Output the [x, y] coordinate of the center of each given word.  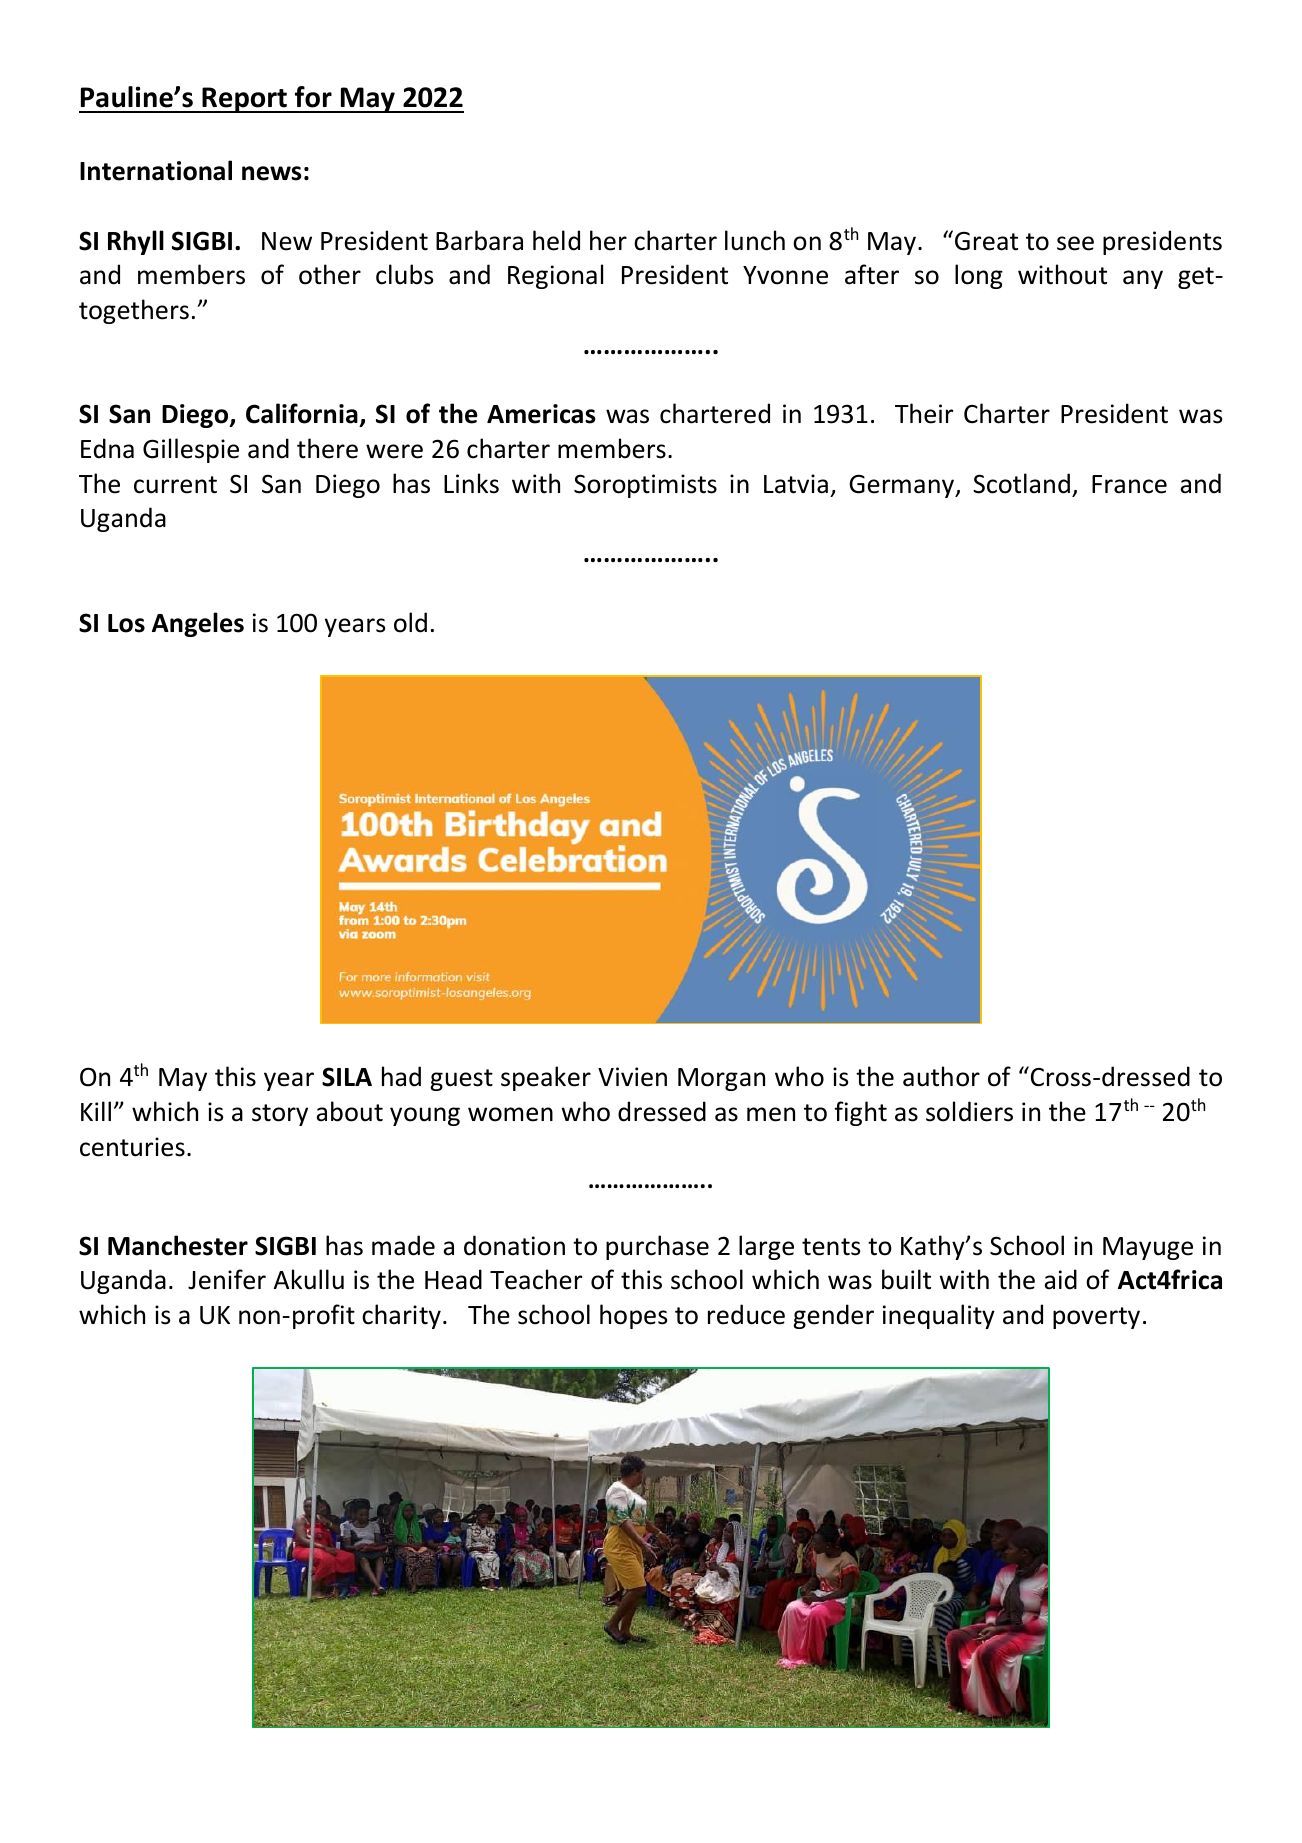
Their [924, 413]
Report [244, 100]
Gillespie [191, 450]
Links [471, 483]
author [941, 1076]
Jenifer [227, 1279]
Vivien [632, 1077]
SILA [347, 1077]
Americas [541, 414]
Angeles [198, 624]
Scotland [1021, 483]
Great [986, 241]
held [556, 240]
